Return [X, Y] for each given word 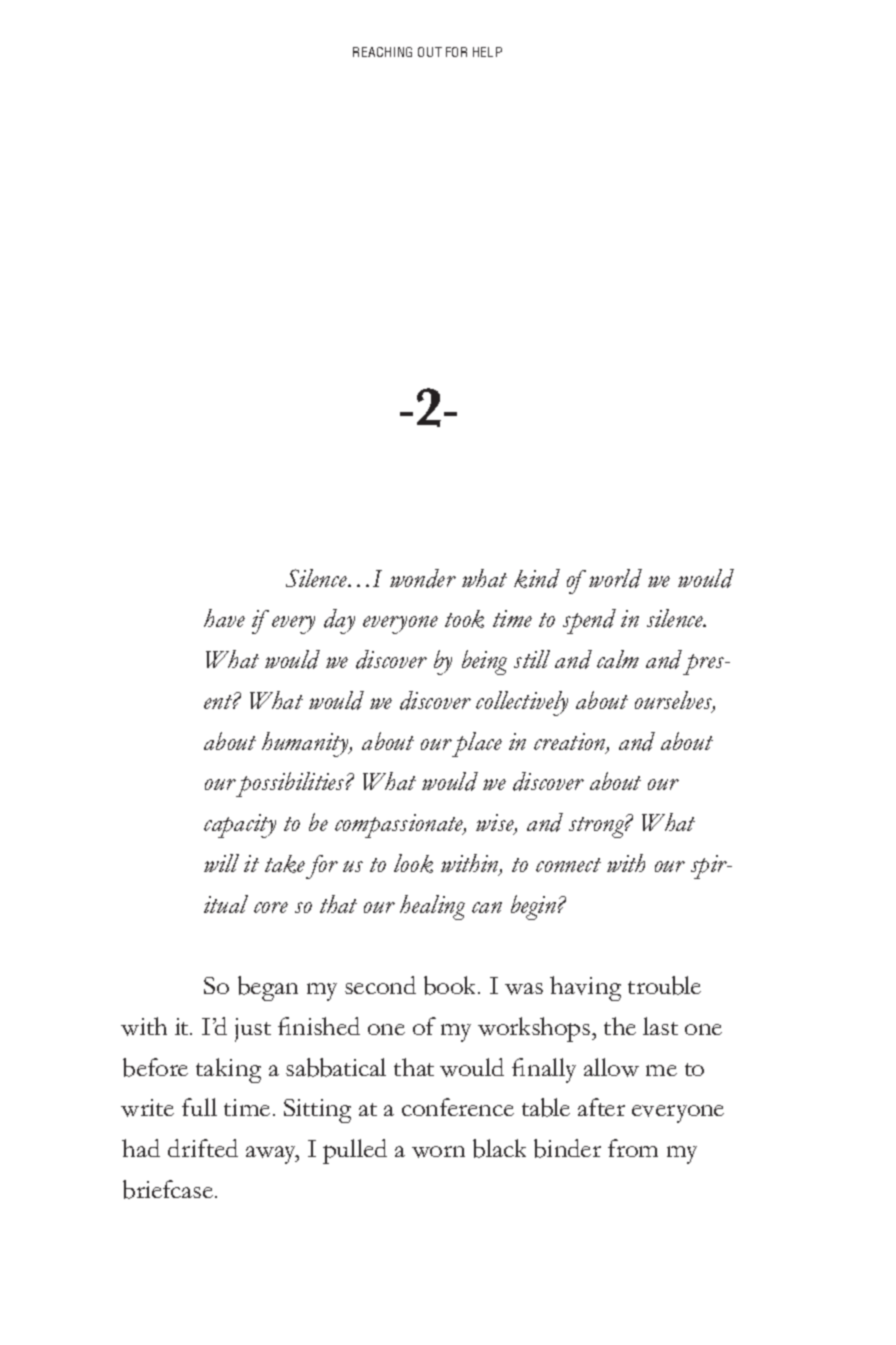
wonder [423, 578]
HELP [487, 52]
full [199, 1107]
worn [438, 1152]
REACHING [382, 52]
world [615, 578]
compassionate [400, 826]
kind [537, 578]
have [224, 618]
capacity [240, 826]
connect [568, 865]
